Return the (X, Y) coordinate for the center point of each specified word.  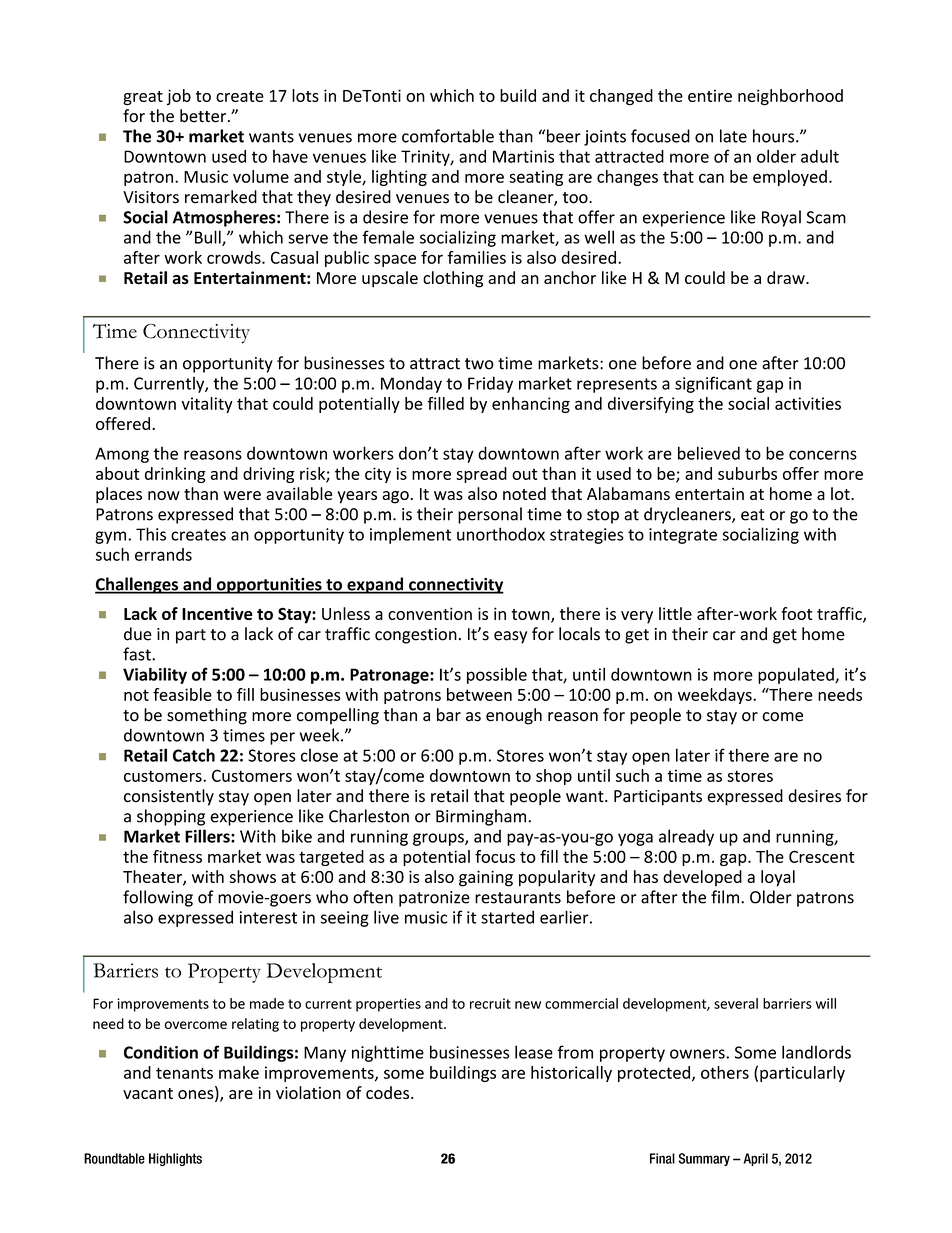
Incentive (217, 613)
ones (197, 1096)
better (204, 116)
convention (430, 613)
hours (775, 136)
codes (387, 1092)
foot (797, 613)
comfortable (448, 136)
